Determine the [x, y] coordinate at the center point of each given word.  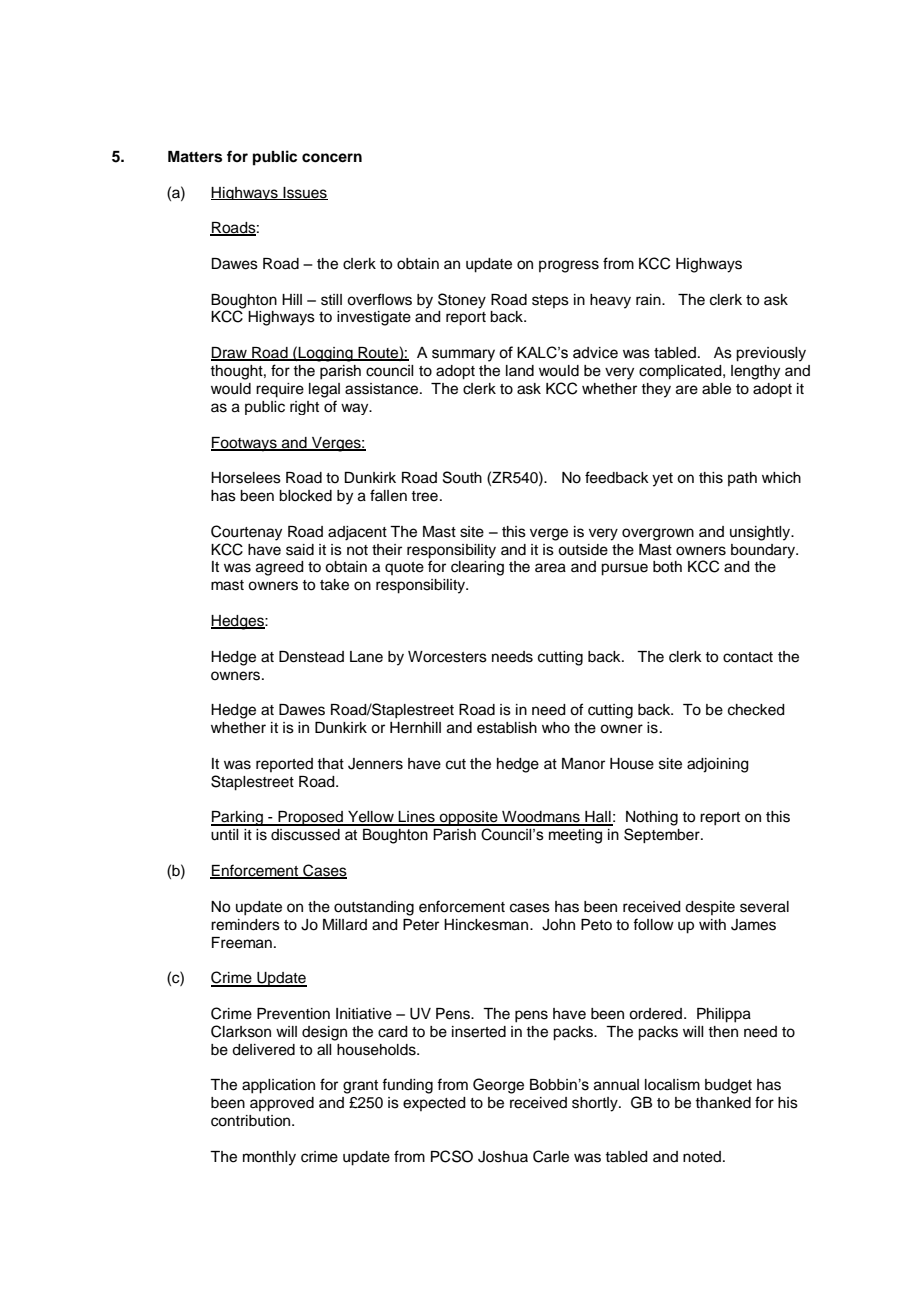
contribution [252, 1121]
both [667, 567]
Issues [304, 193]
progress [569, 266]
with [712, 924]
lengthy [755, 372]
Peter [421, 925]
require [280, 390]
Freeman [242, 943]
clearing [477, 568]
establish [507, 728]
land [520, 371]
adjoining [718, 765]
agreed [280, 568]
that [330, 763]
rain [649, 300]
